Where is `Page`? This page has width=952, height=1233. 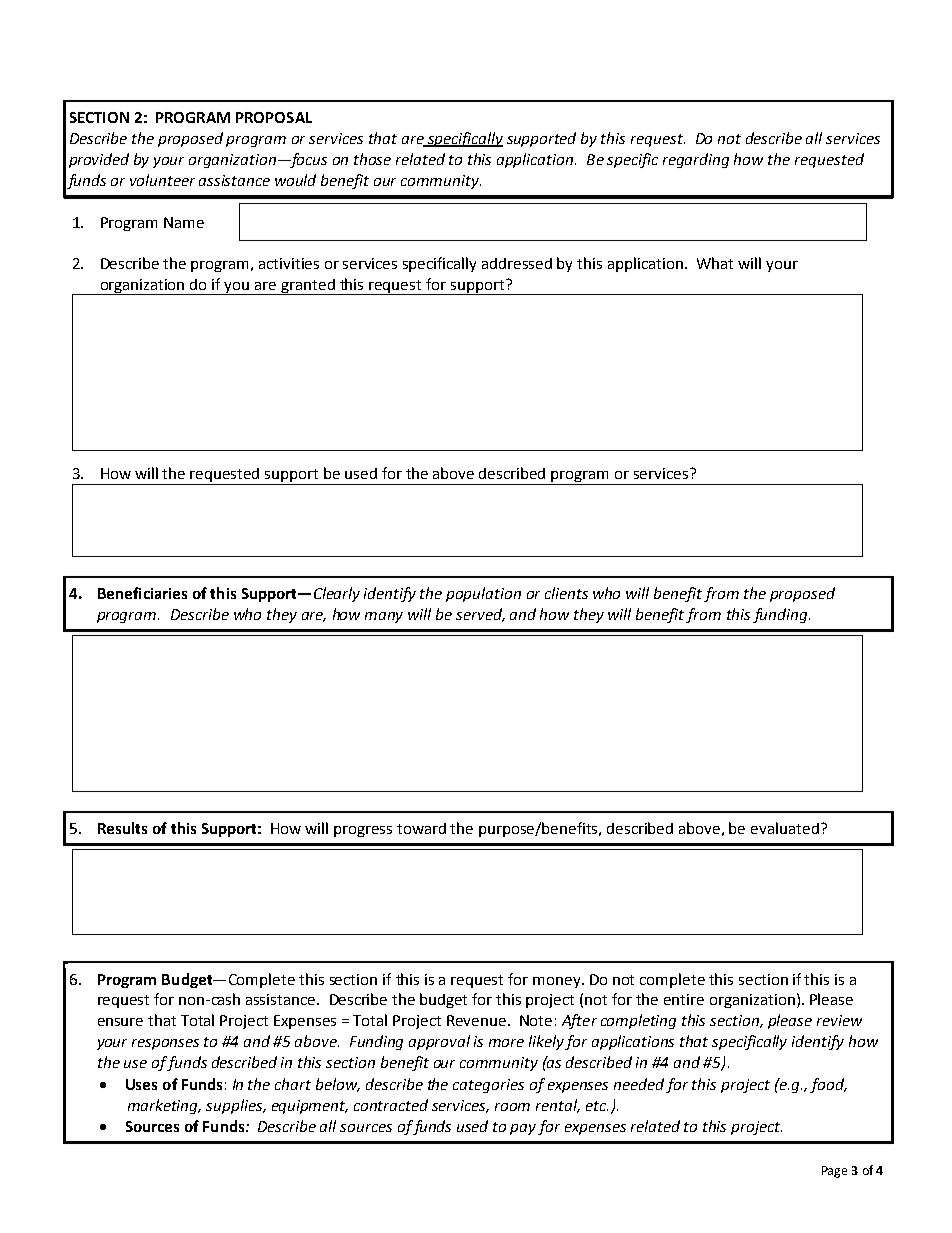
Page is located at coordinates (834, 1172).
